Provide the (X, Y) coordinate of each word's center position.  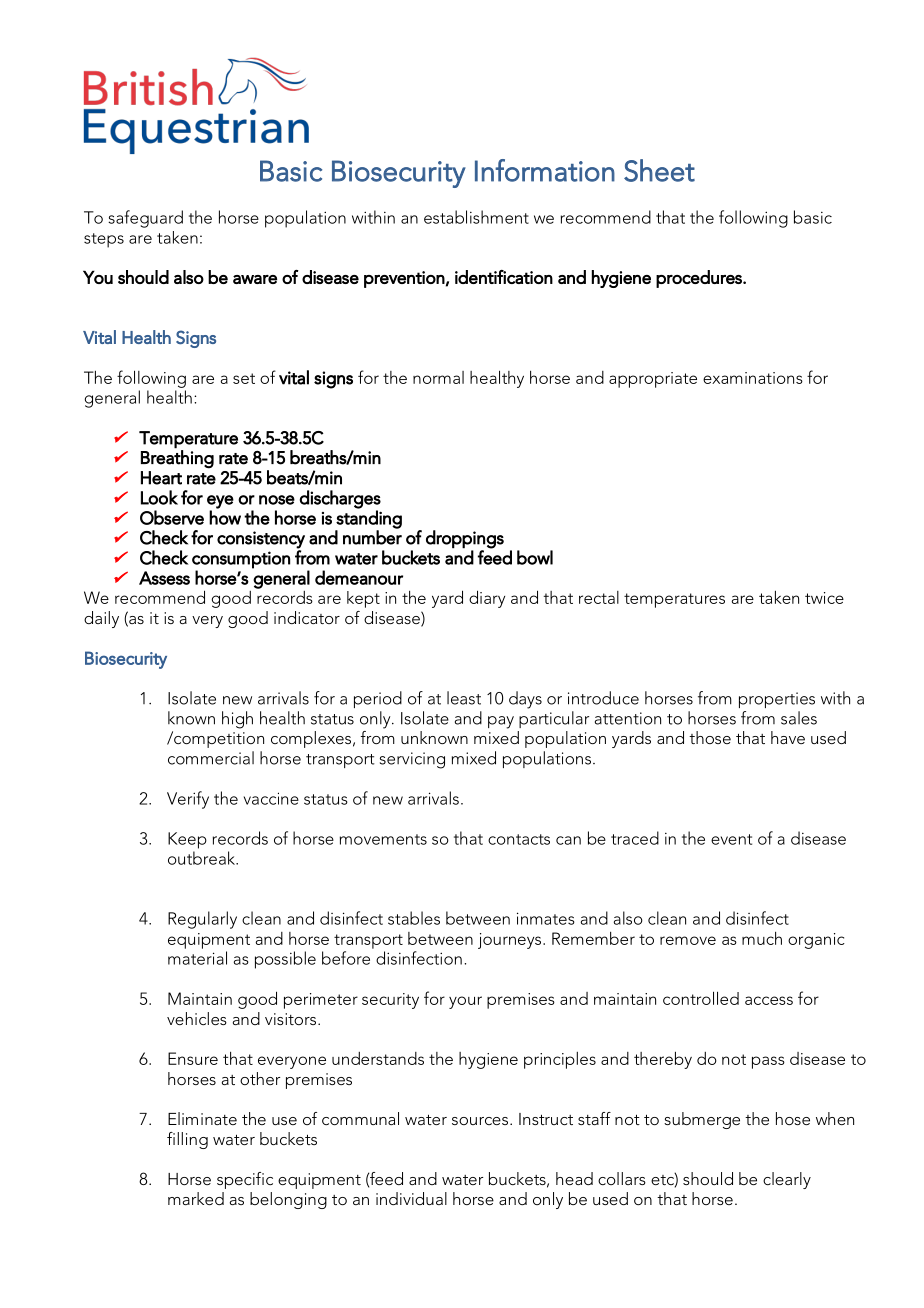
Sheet (659, 170)
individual (411, 1198)
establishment (476, 217)
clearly (787, 1180)
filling (187, 1140)
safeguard (145, 219)
